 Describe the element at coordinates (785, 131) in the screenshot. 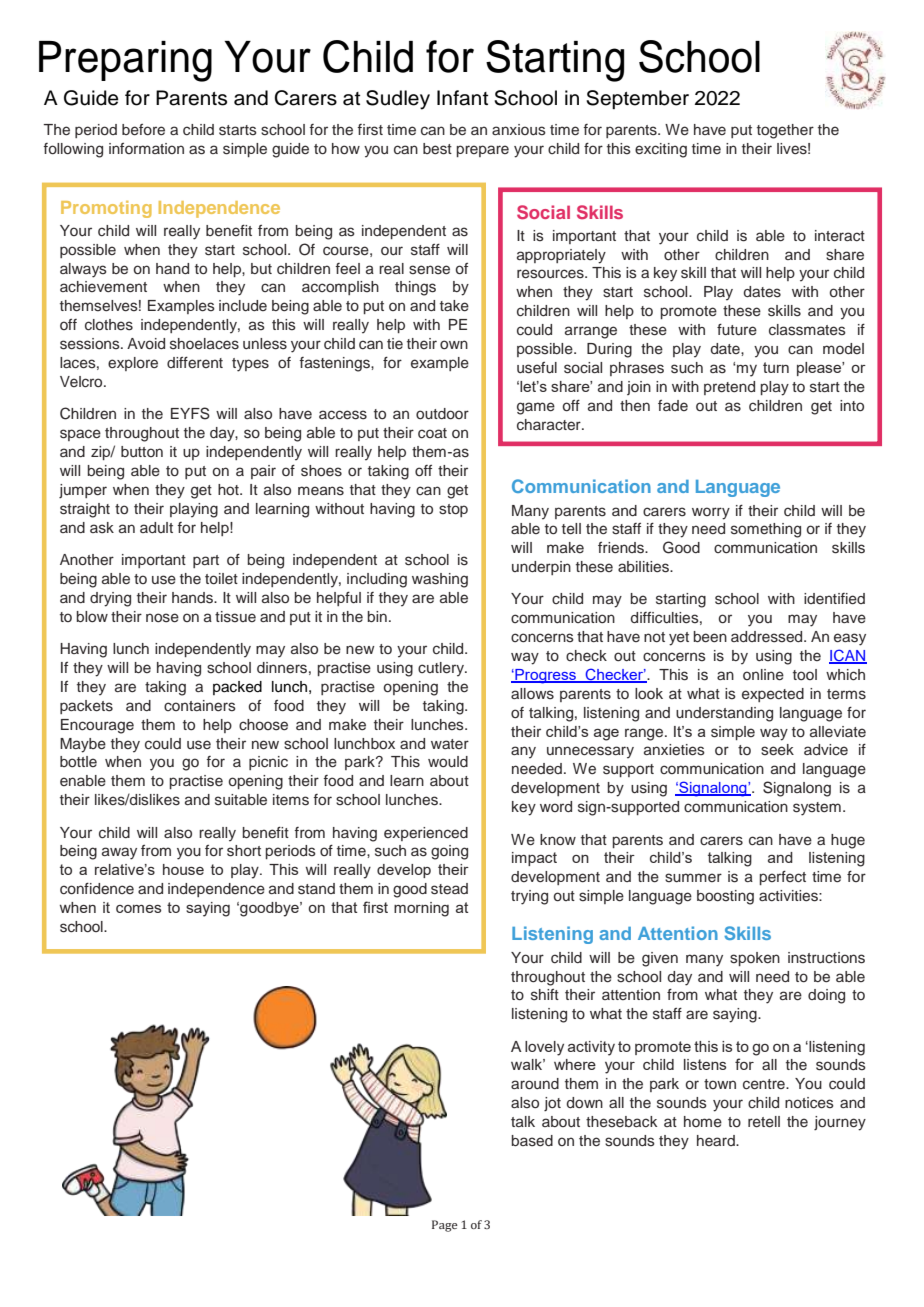

I see `together` at that location.
